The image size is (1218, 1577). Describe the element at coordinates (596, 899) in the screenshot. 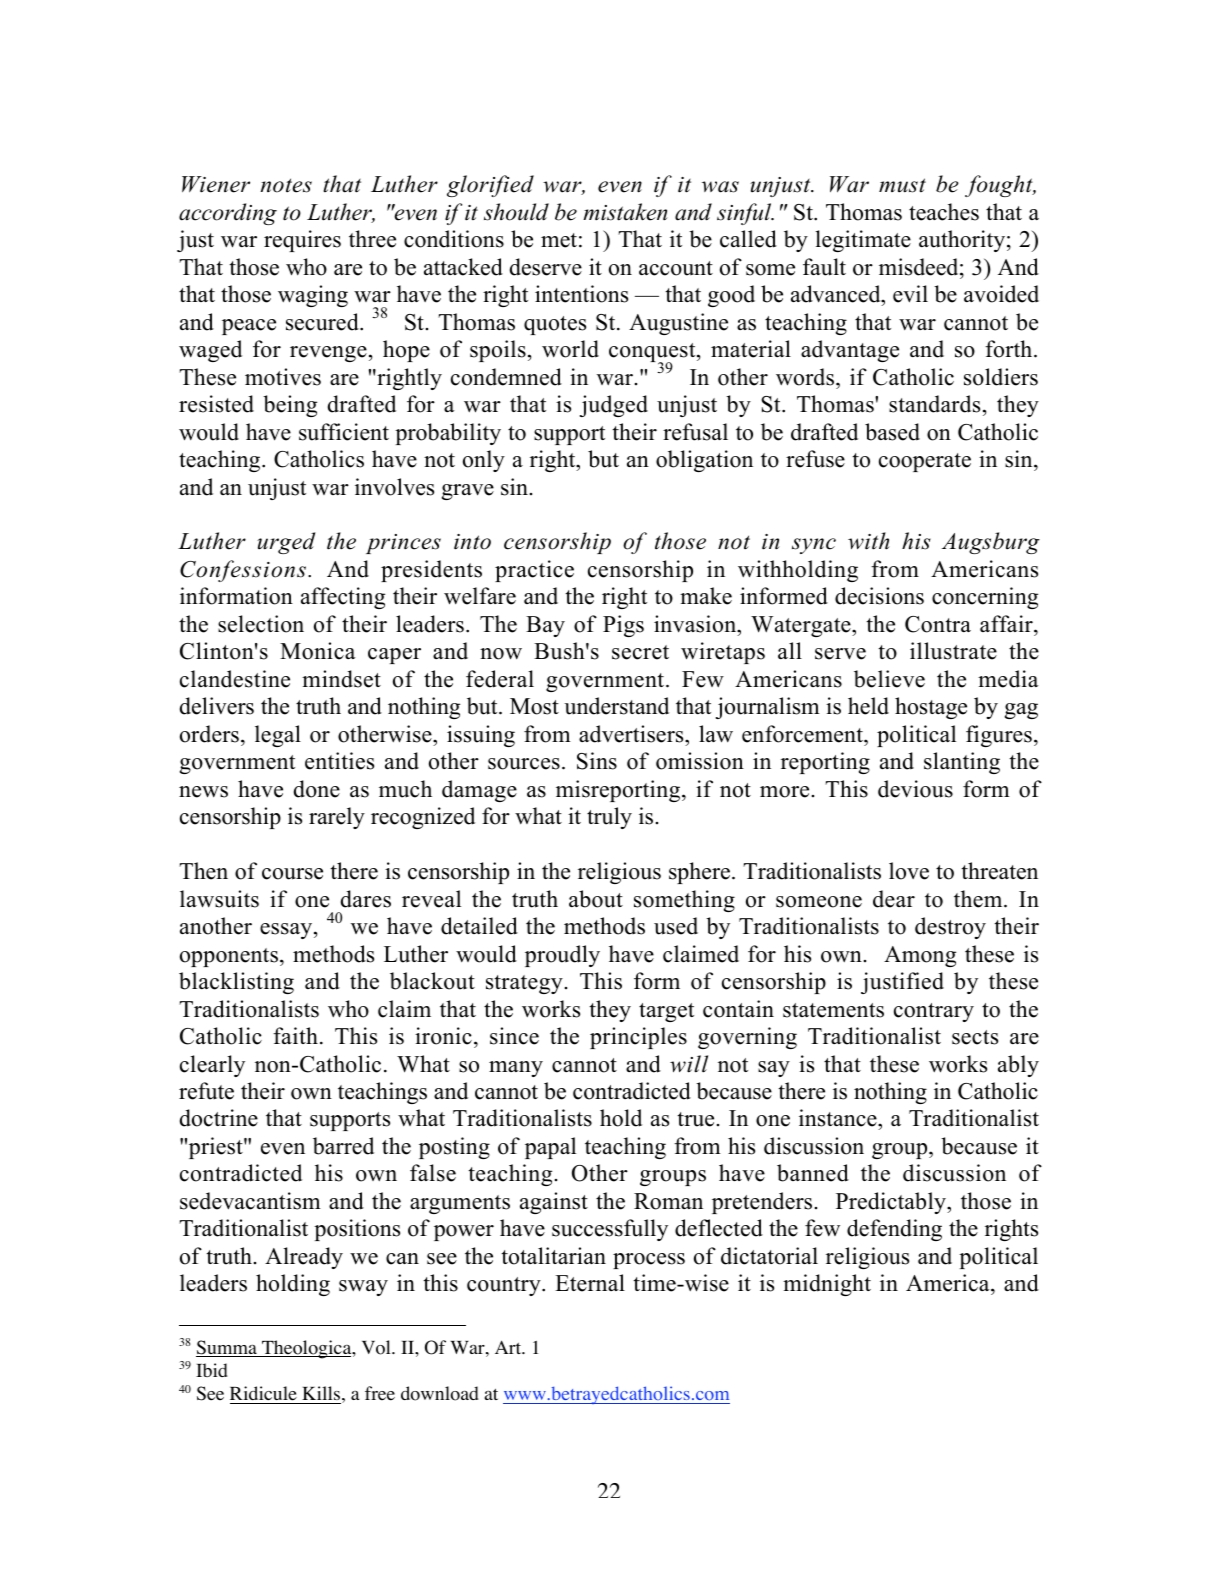

I see `about` at that location.
